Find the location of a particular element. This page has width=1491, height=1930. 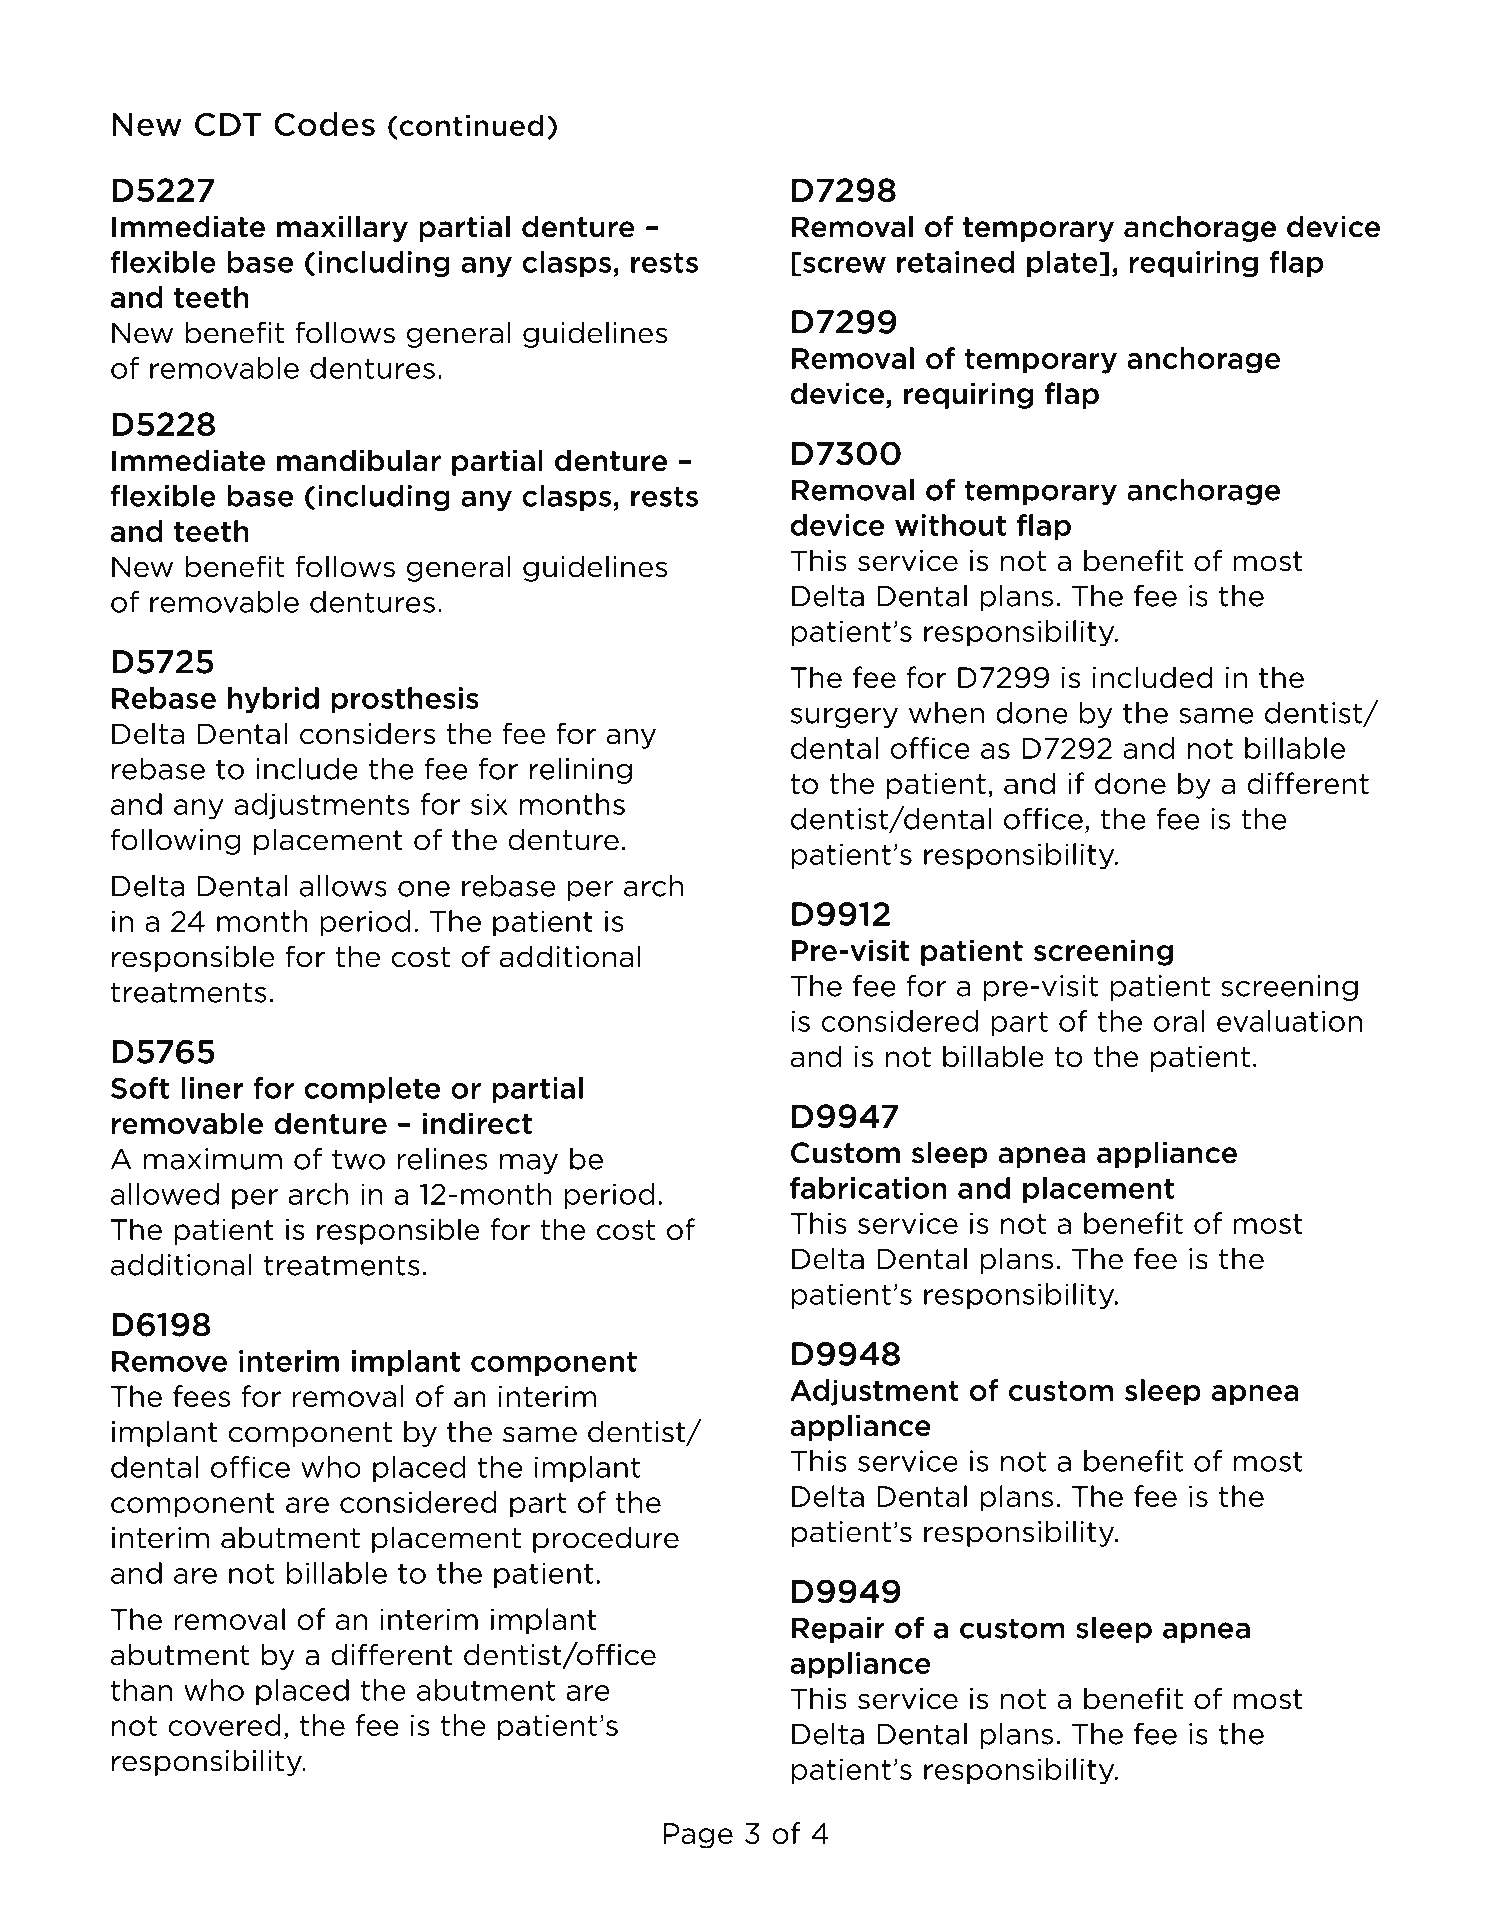

Codes is located at coordinates (324, 124).
